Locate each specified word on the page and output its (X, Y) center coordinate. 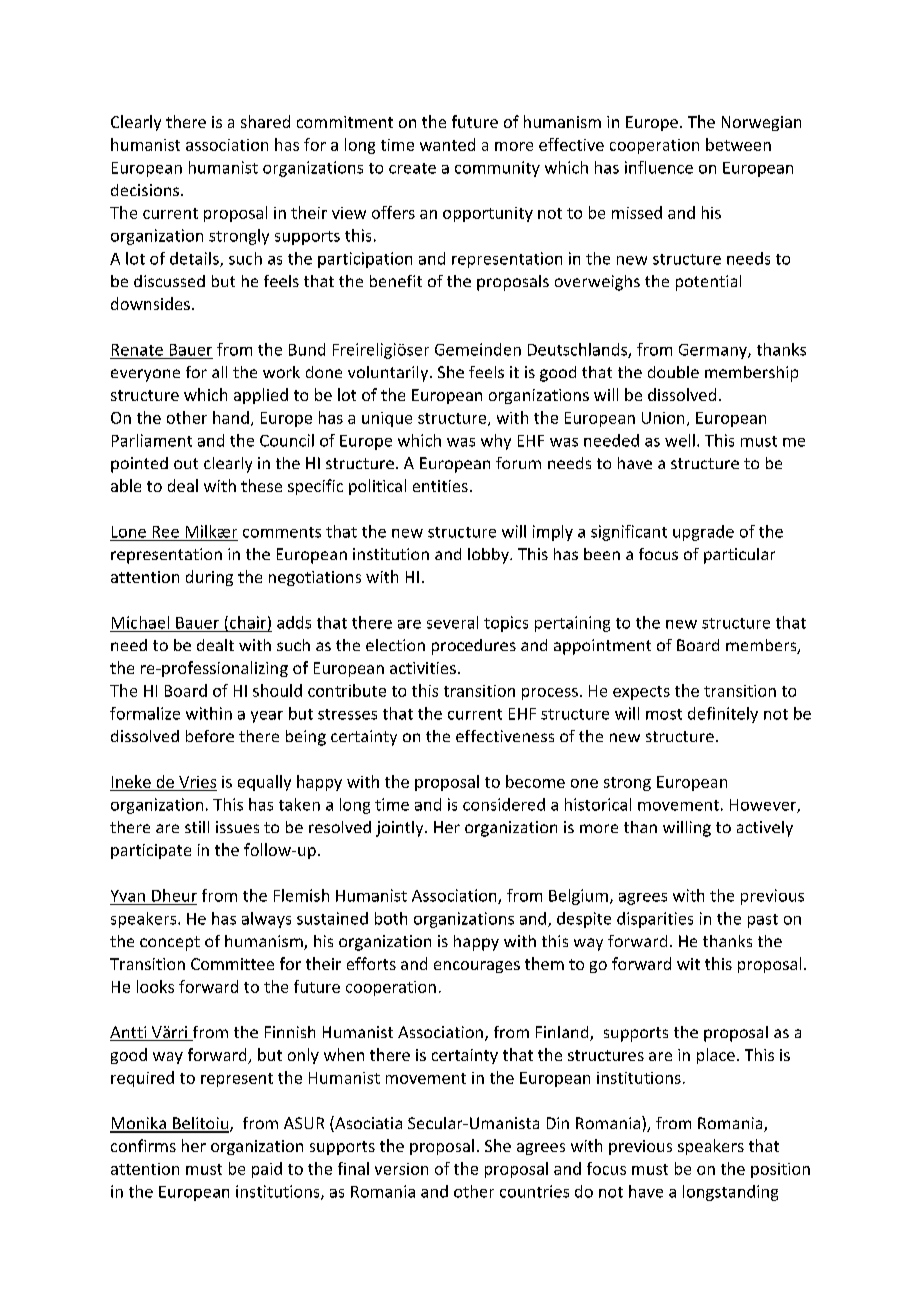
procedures (474, 647)
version (401, 1169)
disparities (655, 920)
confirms (143, 1145)
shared (265, 121)
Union (663, 418)
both (391, 918)
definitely (723, 715)
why (496, 442)
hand (231, 417)
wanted (447, 144)
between (738, 144)
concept (170, 943)
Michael (140, 622)
